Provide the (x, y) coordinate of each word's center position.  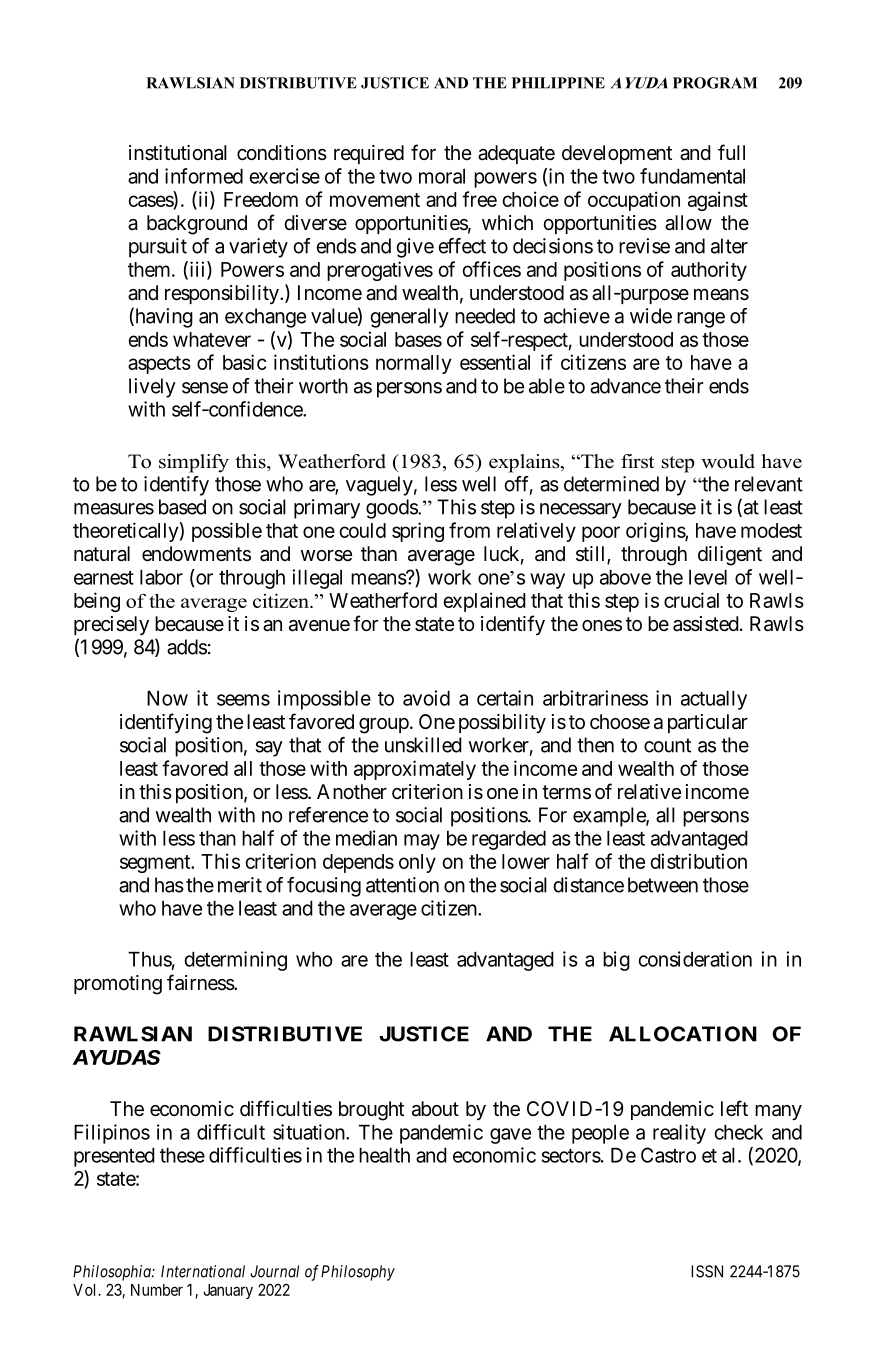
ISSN (707, 1271)
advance (625, 386)
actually (714, 700)
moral (442, 176)
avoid (426, 698)
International (203, 1271)
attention (402, 885)
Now (167, 698)
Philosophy (358, 1273)
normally (413, 364)
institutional (178, 153)
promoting (118, 985)
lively (152, 388)
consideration (695, 959)
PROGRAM (715, 83)
